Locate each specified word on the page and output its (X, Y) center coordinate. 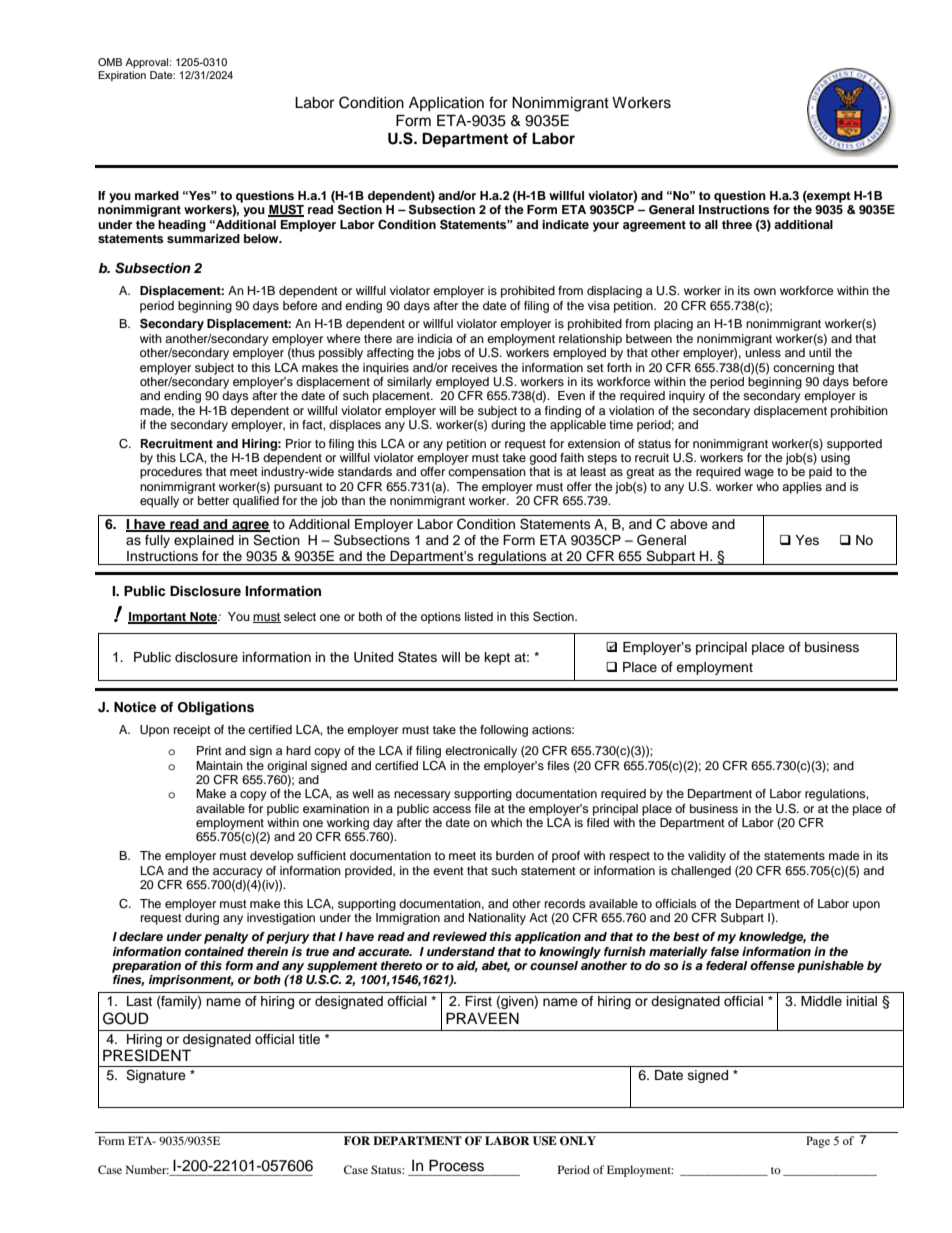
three (737, 224)
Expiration (122, 76)
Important (158, 618)
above (689, 524)
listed (479, 616)
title (309, 1039)
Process (456, 1166)
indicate (565, 224)
